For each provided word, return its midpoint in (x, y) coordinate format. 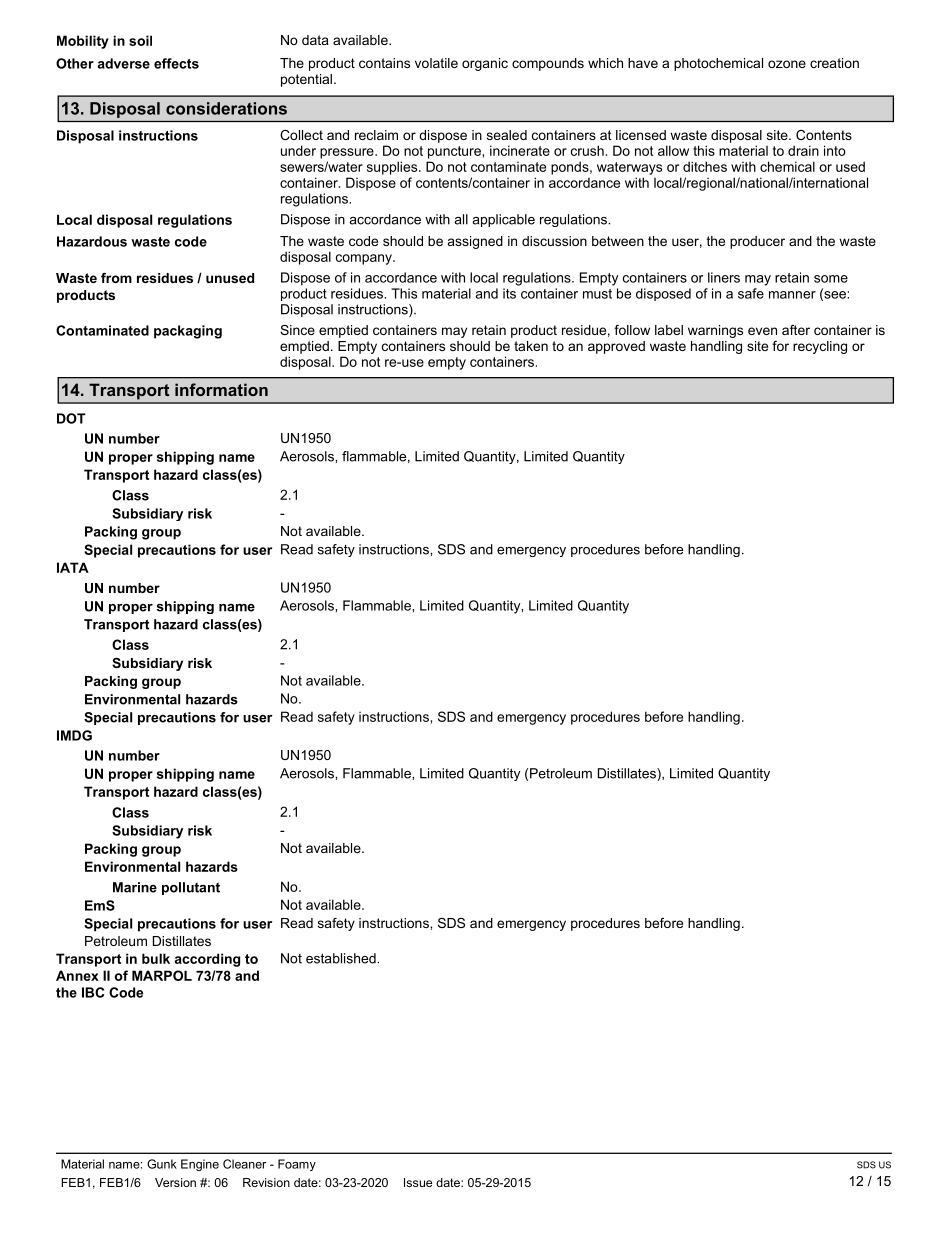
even (762, 331)
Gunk (162, 1164)
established (342, 958)
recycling (820, 347)
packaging (188, 332)
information (221, 389)
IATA (73, 567)
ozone (787, 64)
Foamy (297, 1165)
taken (531, 346)
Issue (418, 1182)
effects (176, 63)
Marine (135, 887)
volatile (436, 63)
